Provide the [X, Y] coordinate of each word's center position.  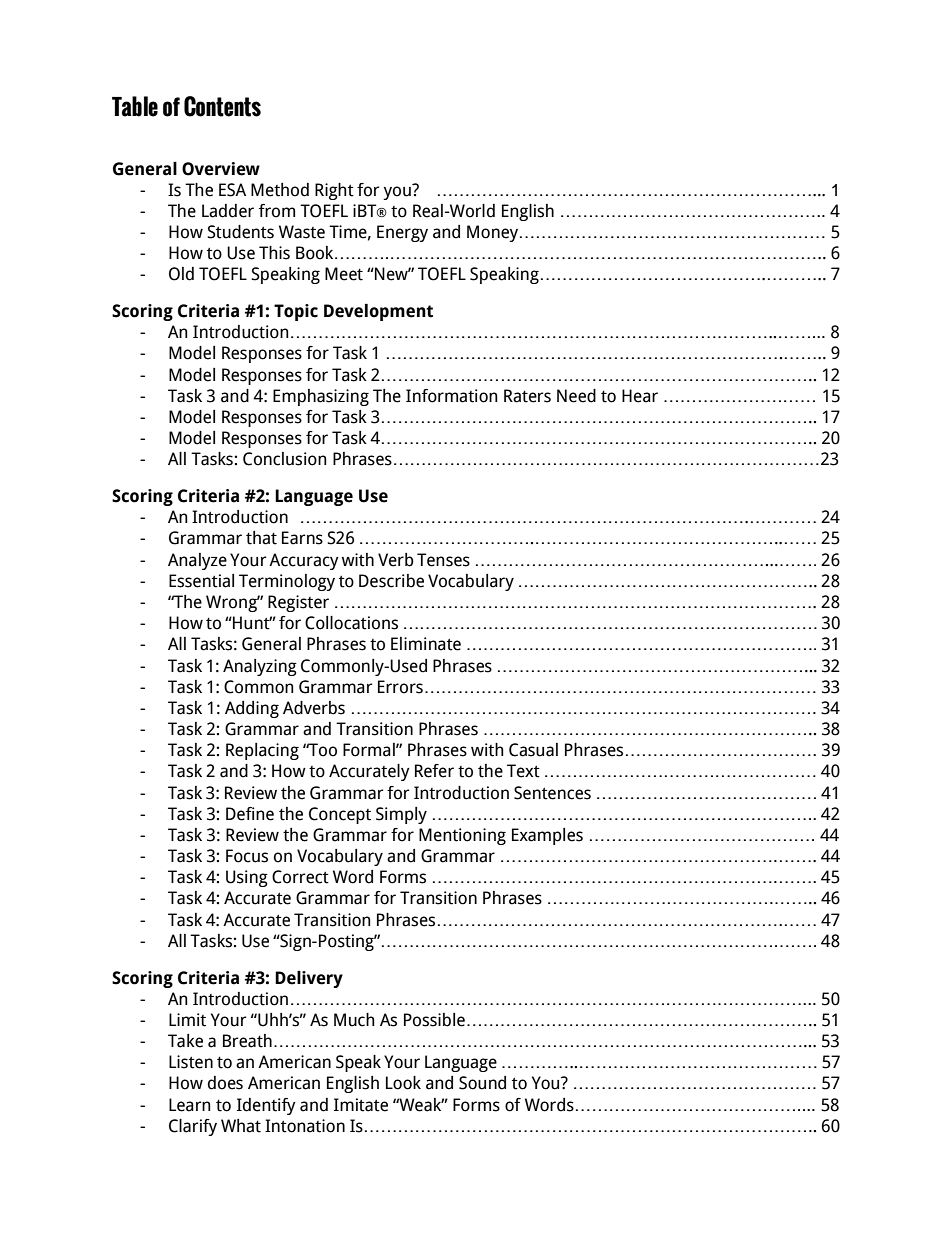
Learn [190, 1105]
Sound [482, 1083]
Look [403, 1083]
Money [494, 233]
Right [334, 191]
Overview [221, 169]
